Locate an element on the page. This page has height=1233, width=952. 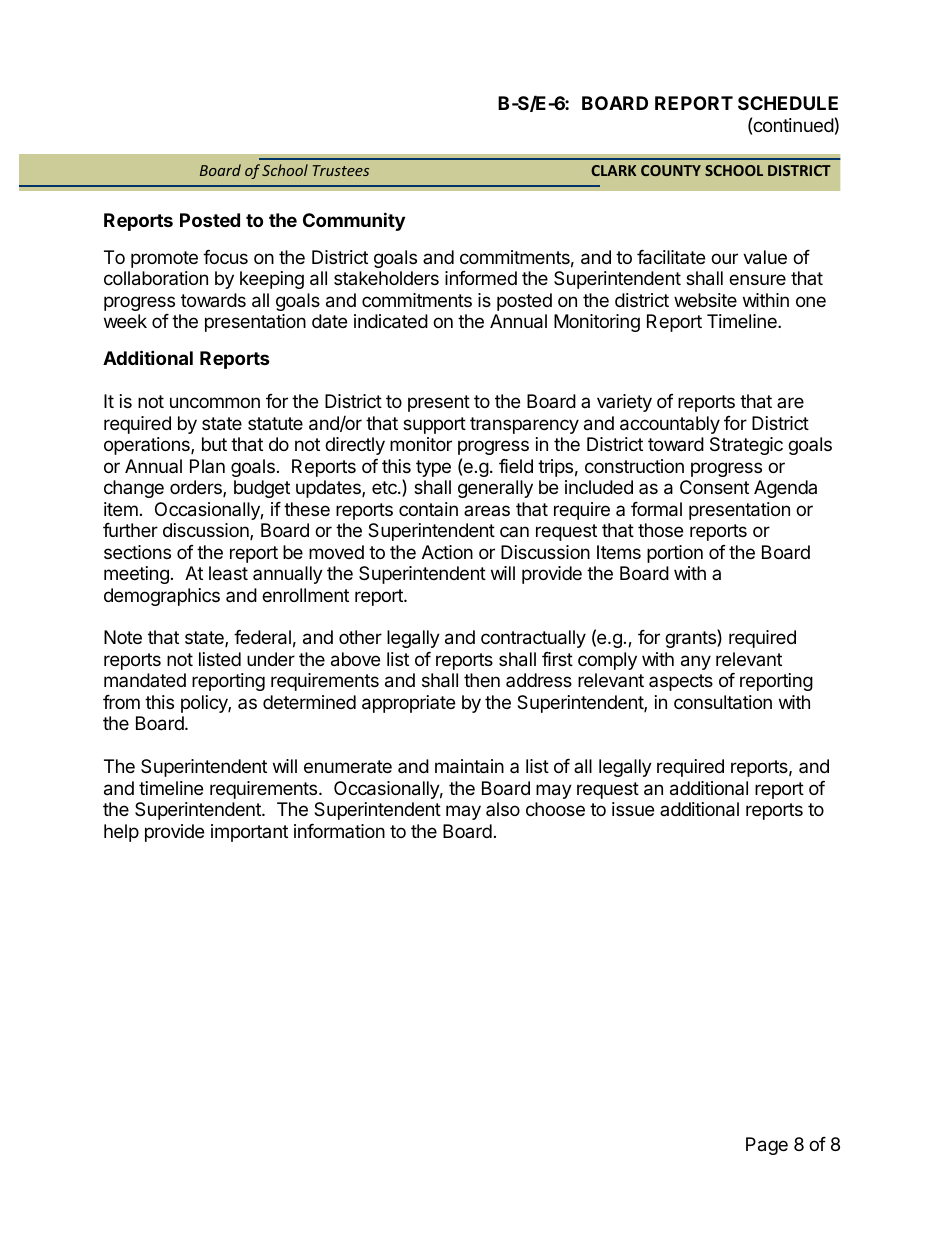
Trustees is located at coordinates (341, 170).
